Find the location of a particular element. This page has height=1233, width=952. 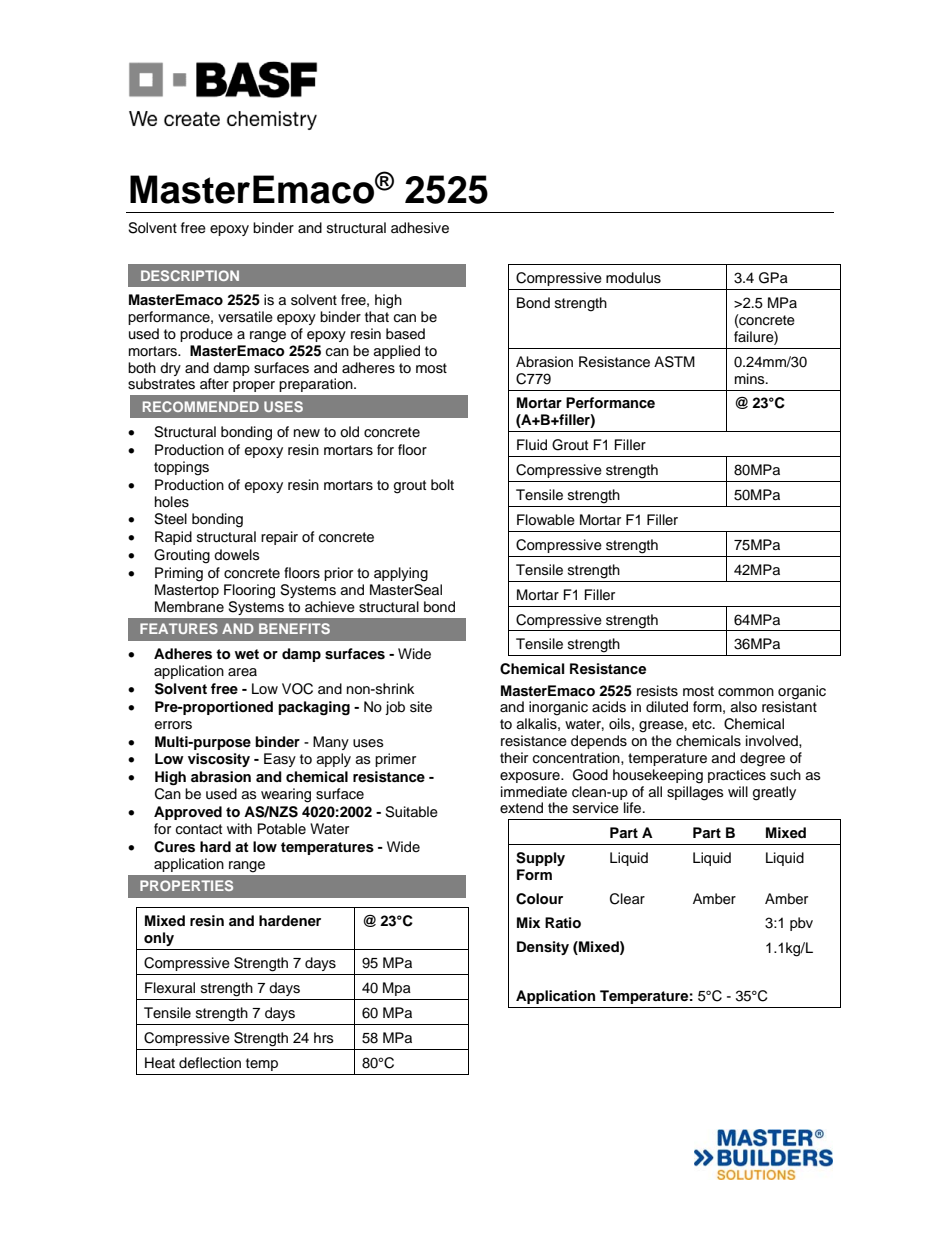

deflection is located at coordinates (210, 1063).
